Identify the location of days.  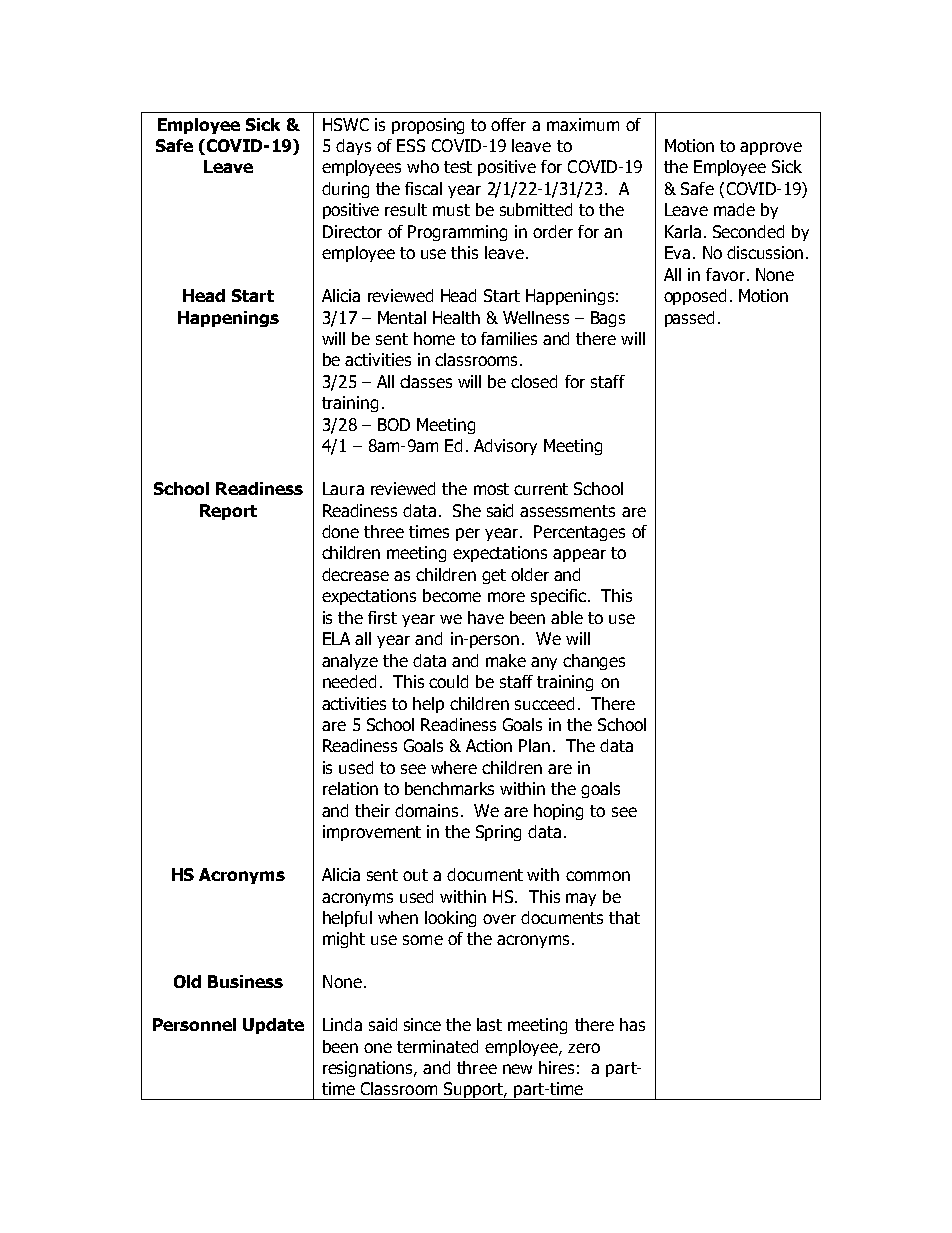
(353, 147).
